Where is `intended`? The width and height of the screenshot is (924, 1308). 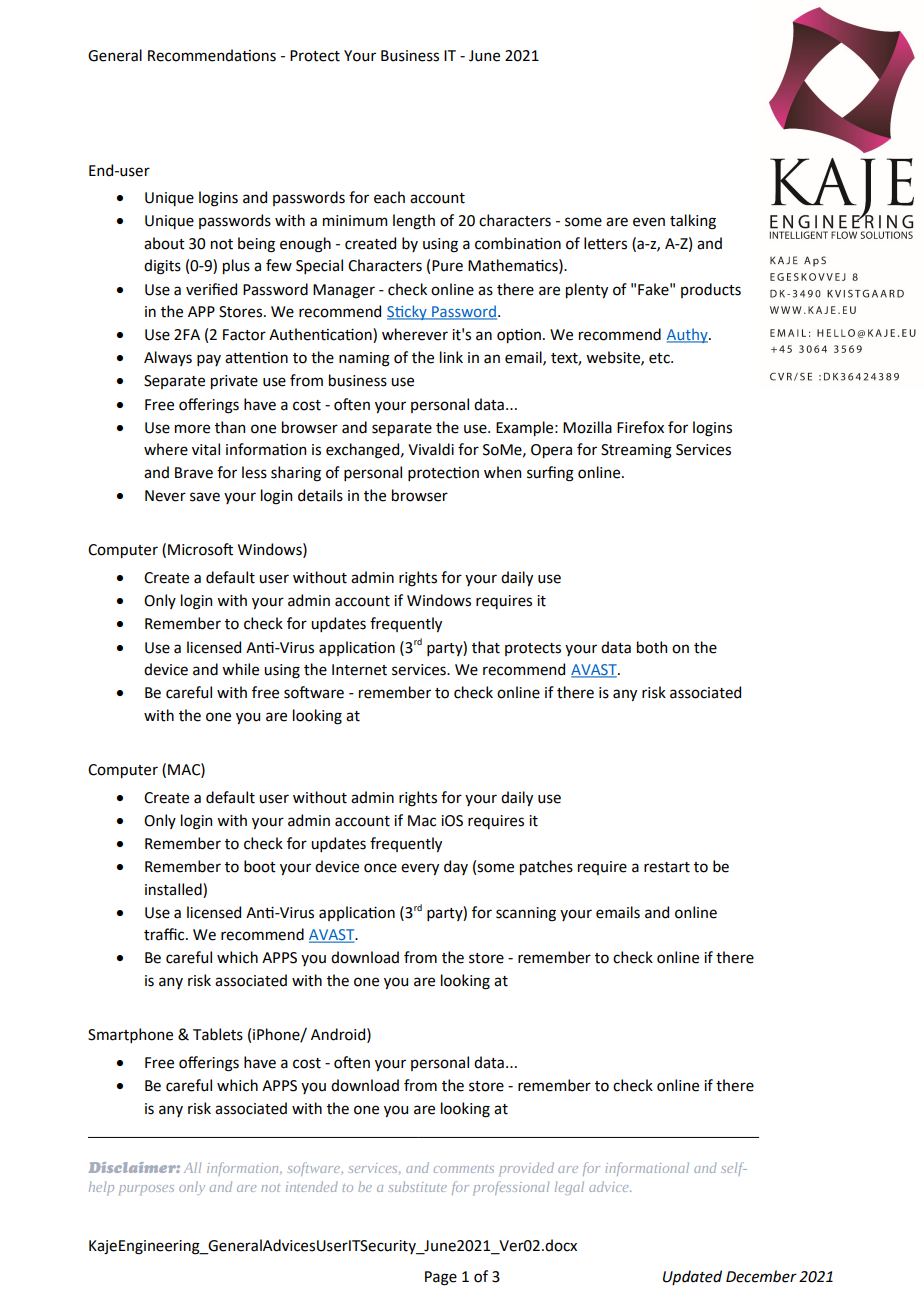
intended is located at coordinates (312, 1186).
